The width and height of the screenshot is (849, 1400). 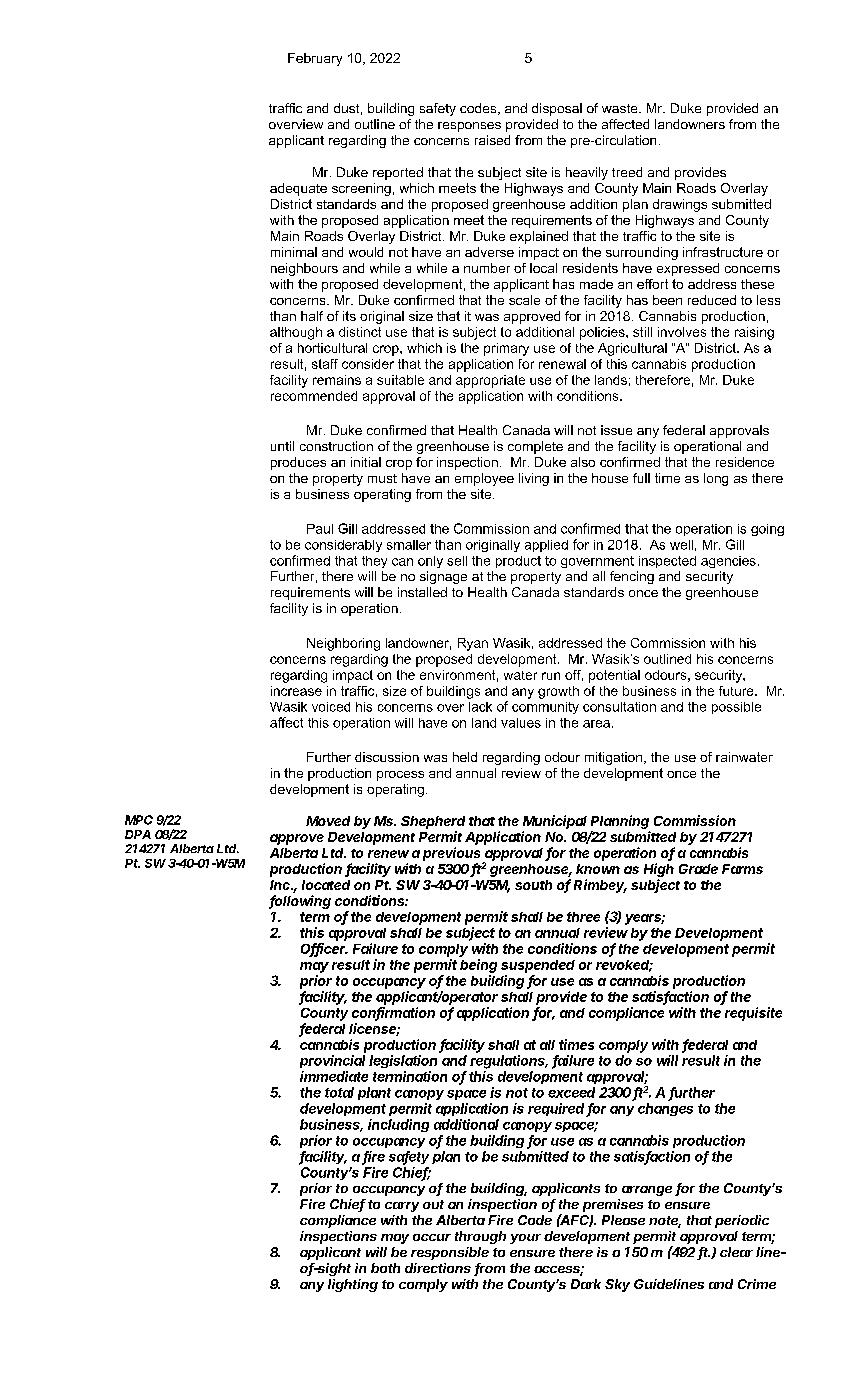 What do you see at coordinates (315, 59) in the screenshot?
I see `February` at bounding box center [315, 59].
